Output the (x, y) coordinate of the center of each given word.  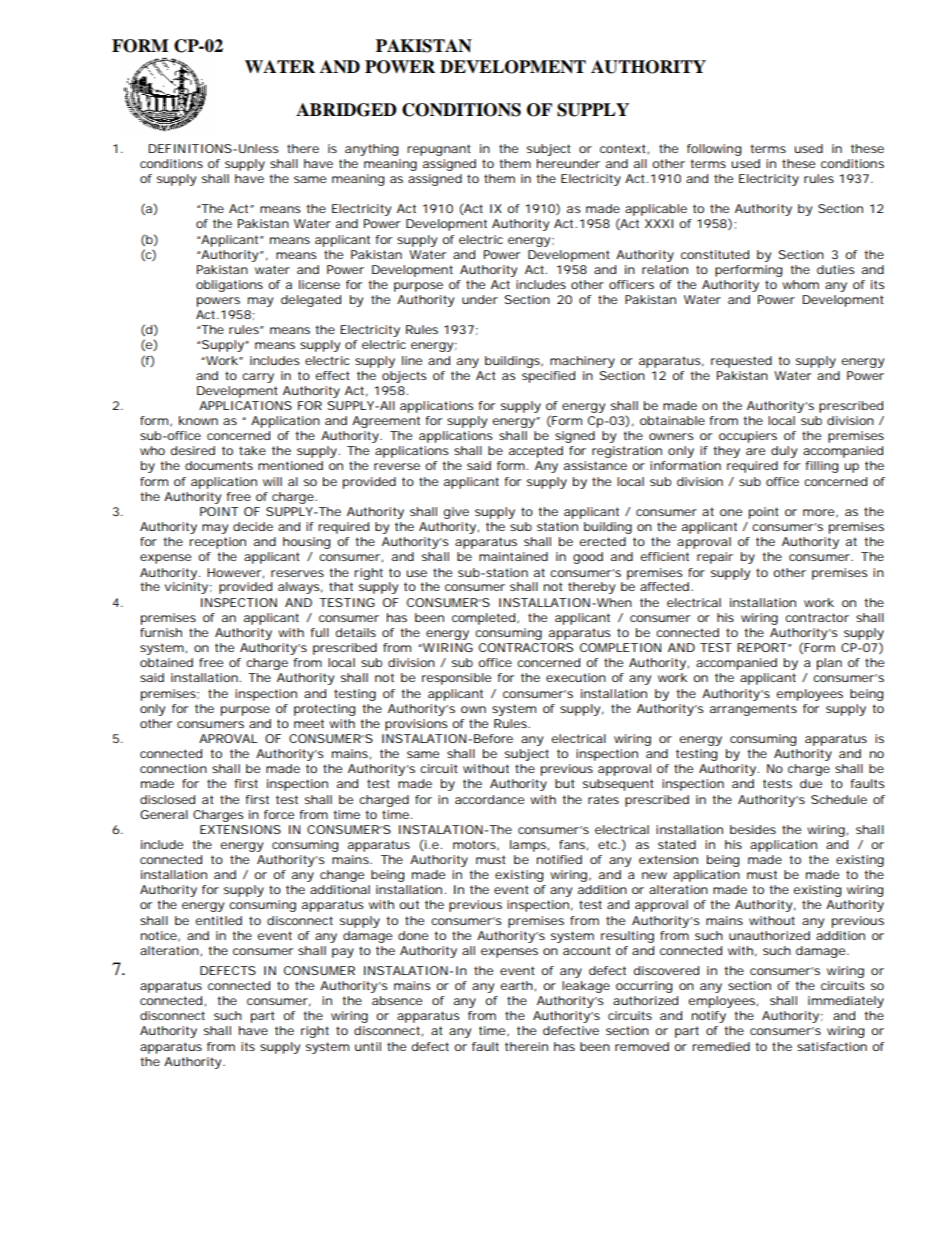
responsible (456, 679)
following (714, 150)
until (368, 1046)
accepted (536, 452)
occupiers (748, 437)
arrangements (753, 710)
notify (709, 1017)
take (252, 450)
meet (309, 723)
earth (516, 985)
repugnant (439, 150)
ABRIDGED (346, 110)
